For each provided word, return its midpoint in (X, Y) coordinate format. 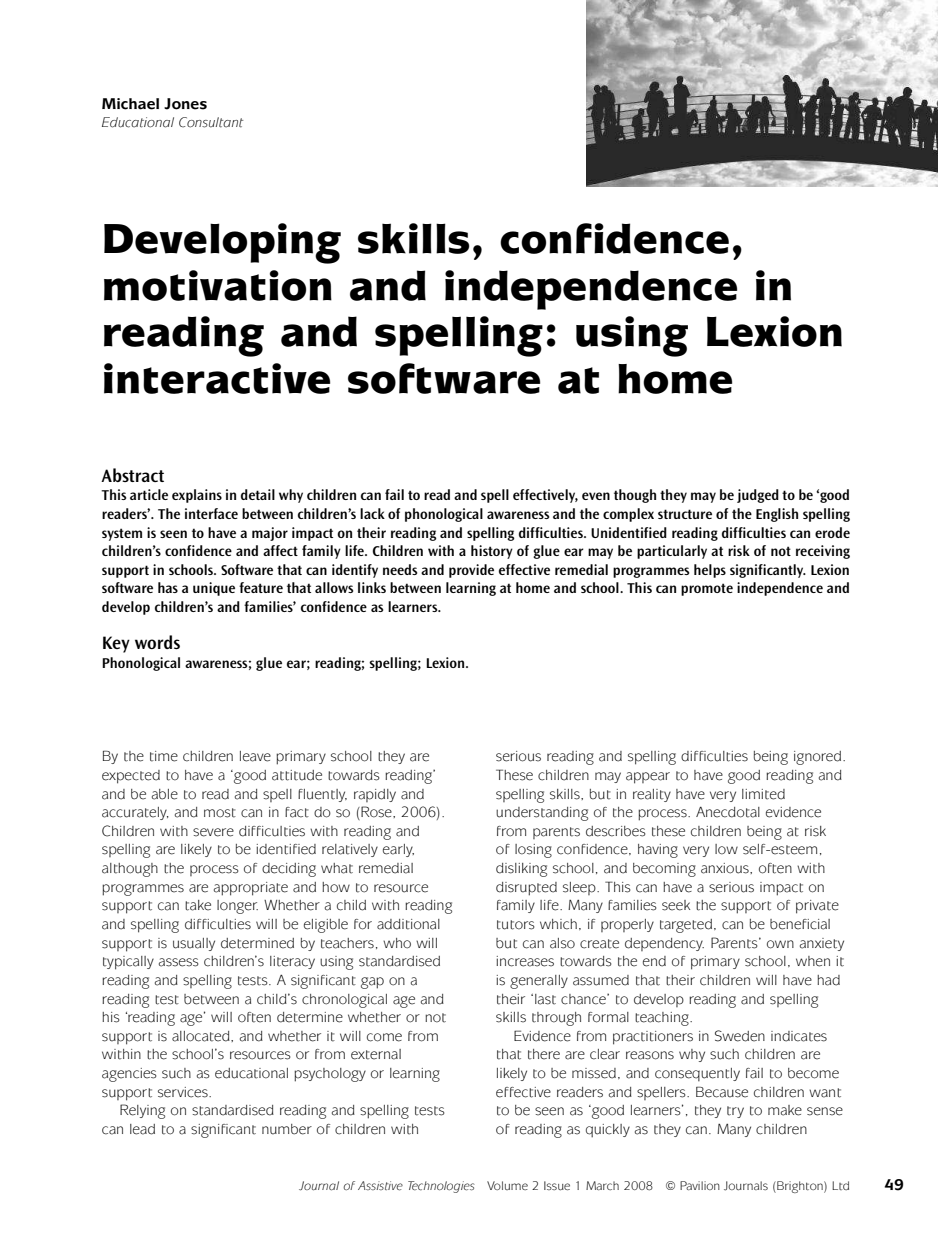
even (596, 496)
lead (142, 1129)
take (198, 905)
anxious (726, 868)
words (157, 642)
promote (707, 589)
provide (471, 571)
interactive (217, 378)
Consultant (211, 122)
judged (758, 496)
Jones (185, 104)
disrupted (526, 889)
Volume (507, 1185)
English (777, 515)
